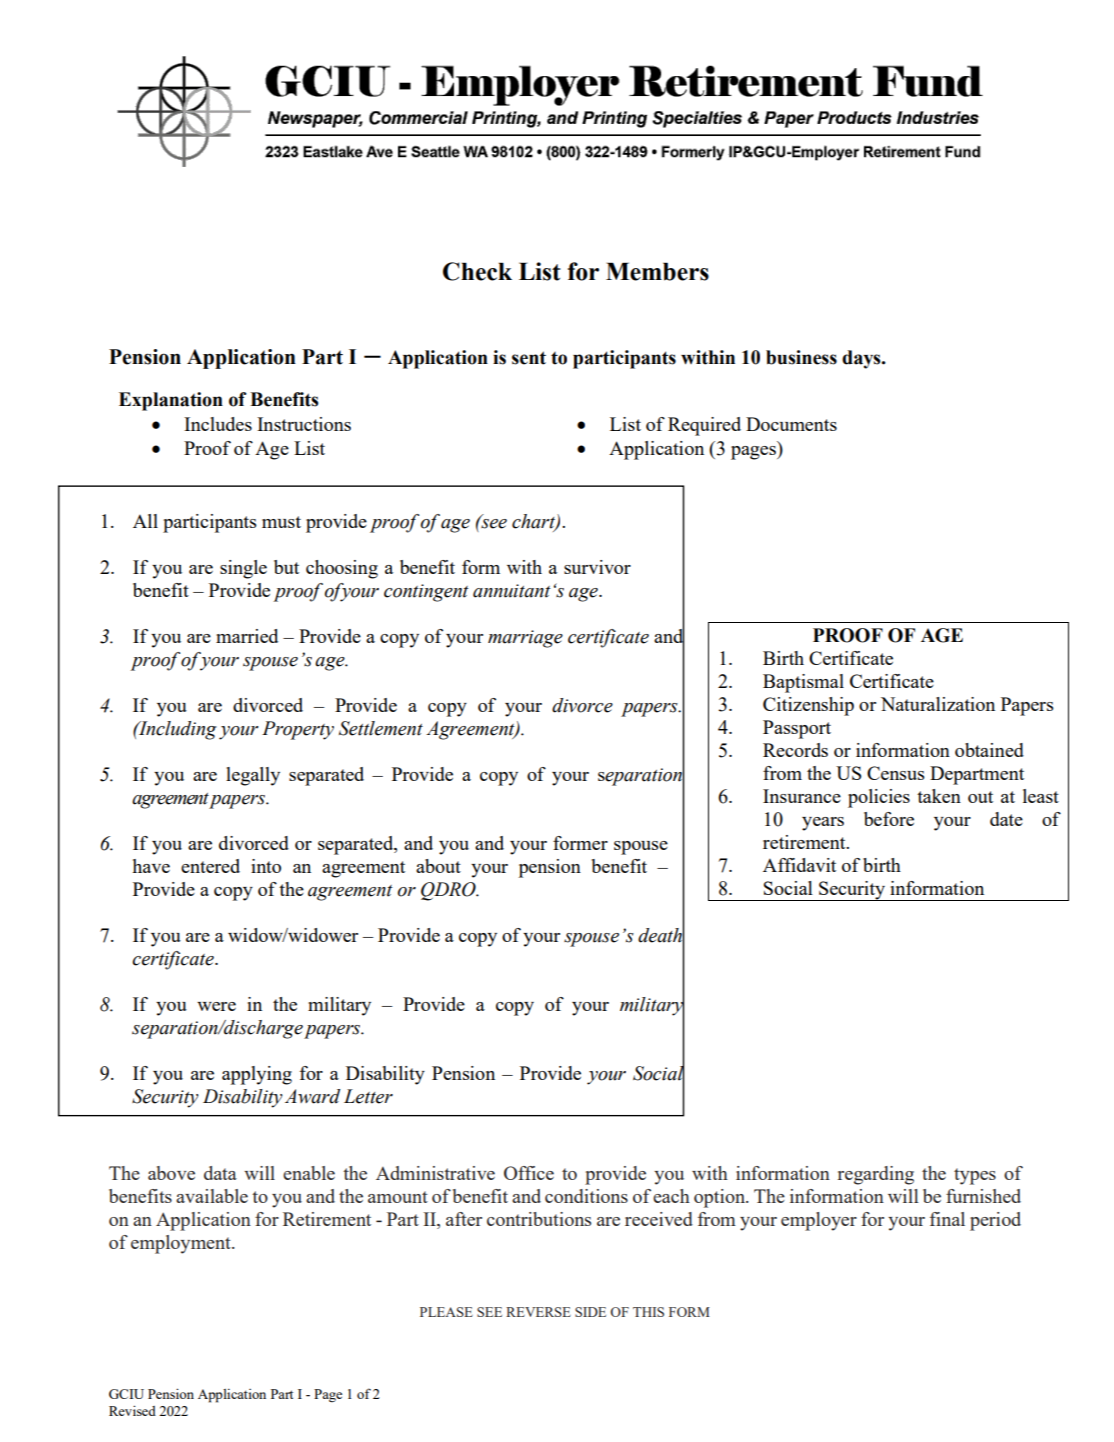 The height and width of the page is (1442, 1114). What do you see at coordinates (266, 866) in the page?
I see `into` at bounding box center [266, 866].
